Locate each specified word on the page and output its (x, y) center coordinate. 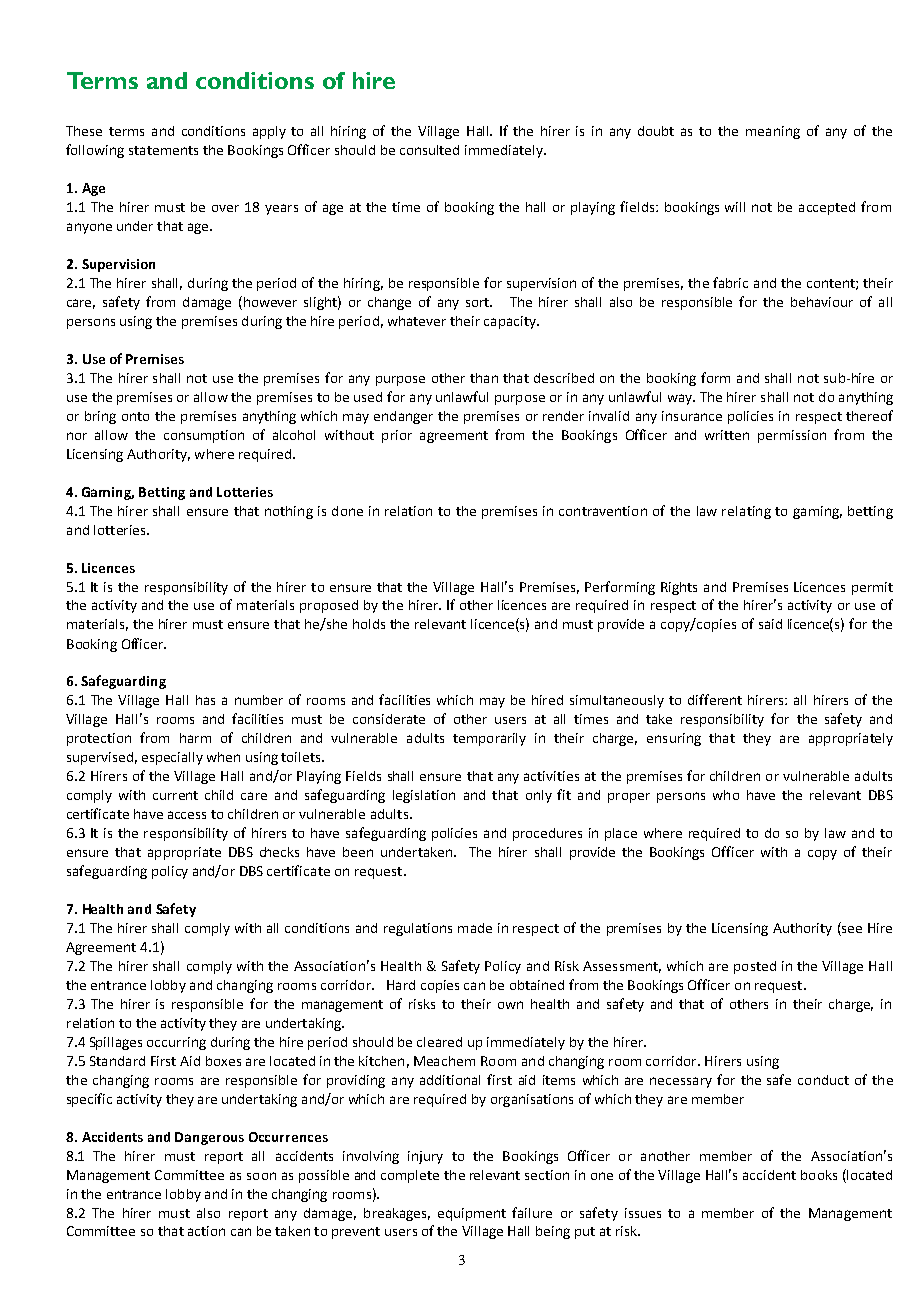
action (206, 1231)
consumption (204, 436)
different (715, 699)
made (475, 928)
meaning (773, 132)
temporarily (489, 739)
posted (755, 967)
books (819, 1175)
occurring (176, 1043)
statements (163, 150)
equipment (472, 1214)
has (205, 700)
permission (792, 436)
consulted (429, 150)
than (484, 378)
